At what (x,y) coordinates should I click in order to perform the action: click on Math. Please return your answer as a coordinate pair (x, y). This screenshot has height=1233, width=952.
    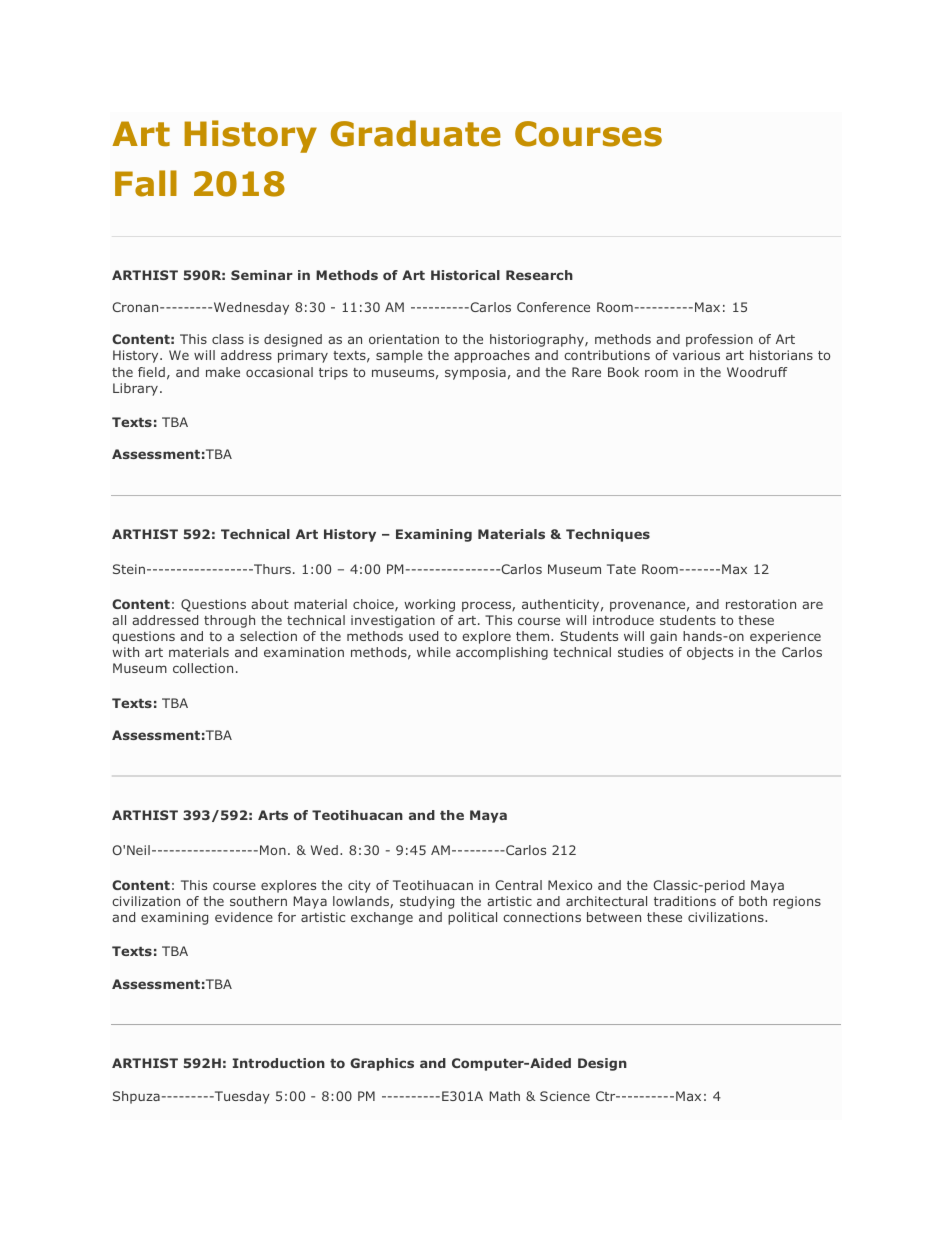
    Looking at the image, I should click on (505, 1096).
